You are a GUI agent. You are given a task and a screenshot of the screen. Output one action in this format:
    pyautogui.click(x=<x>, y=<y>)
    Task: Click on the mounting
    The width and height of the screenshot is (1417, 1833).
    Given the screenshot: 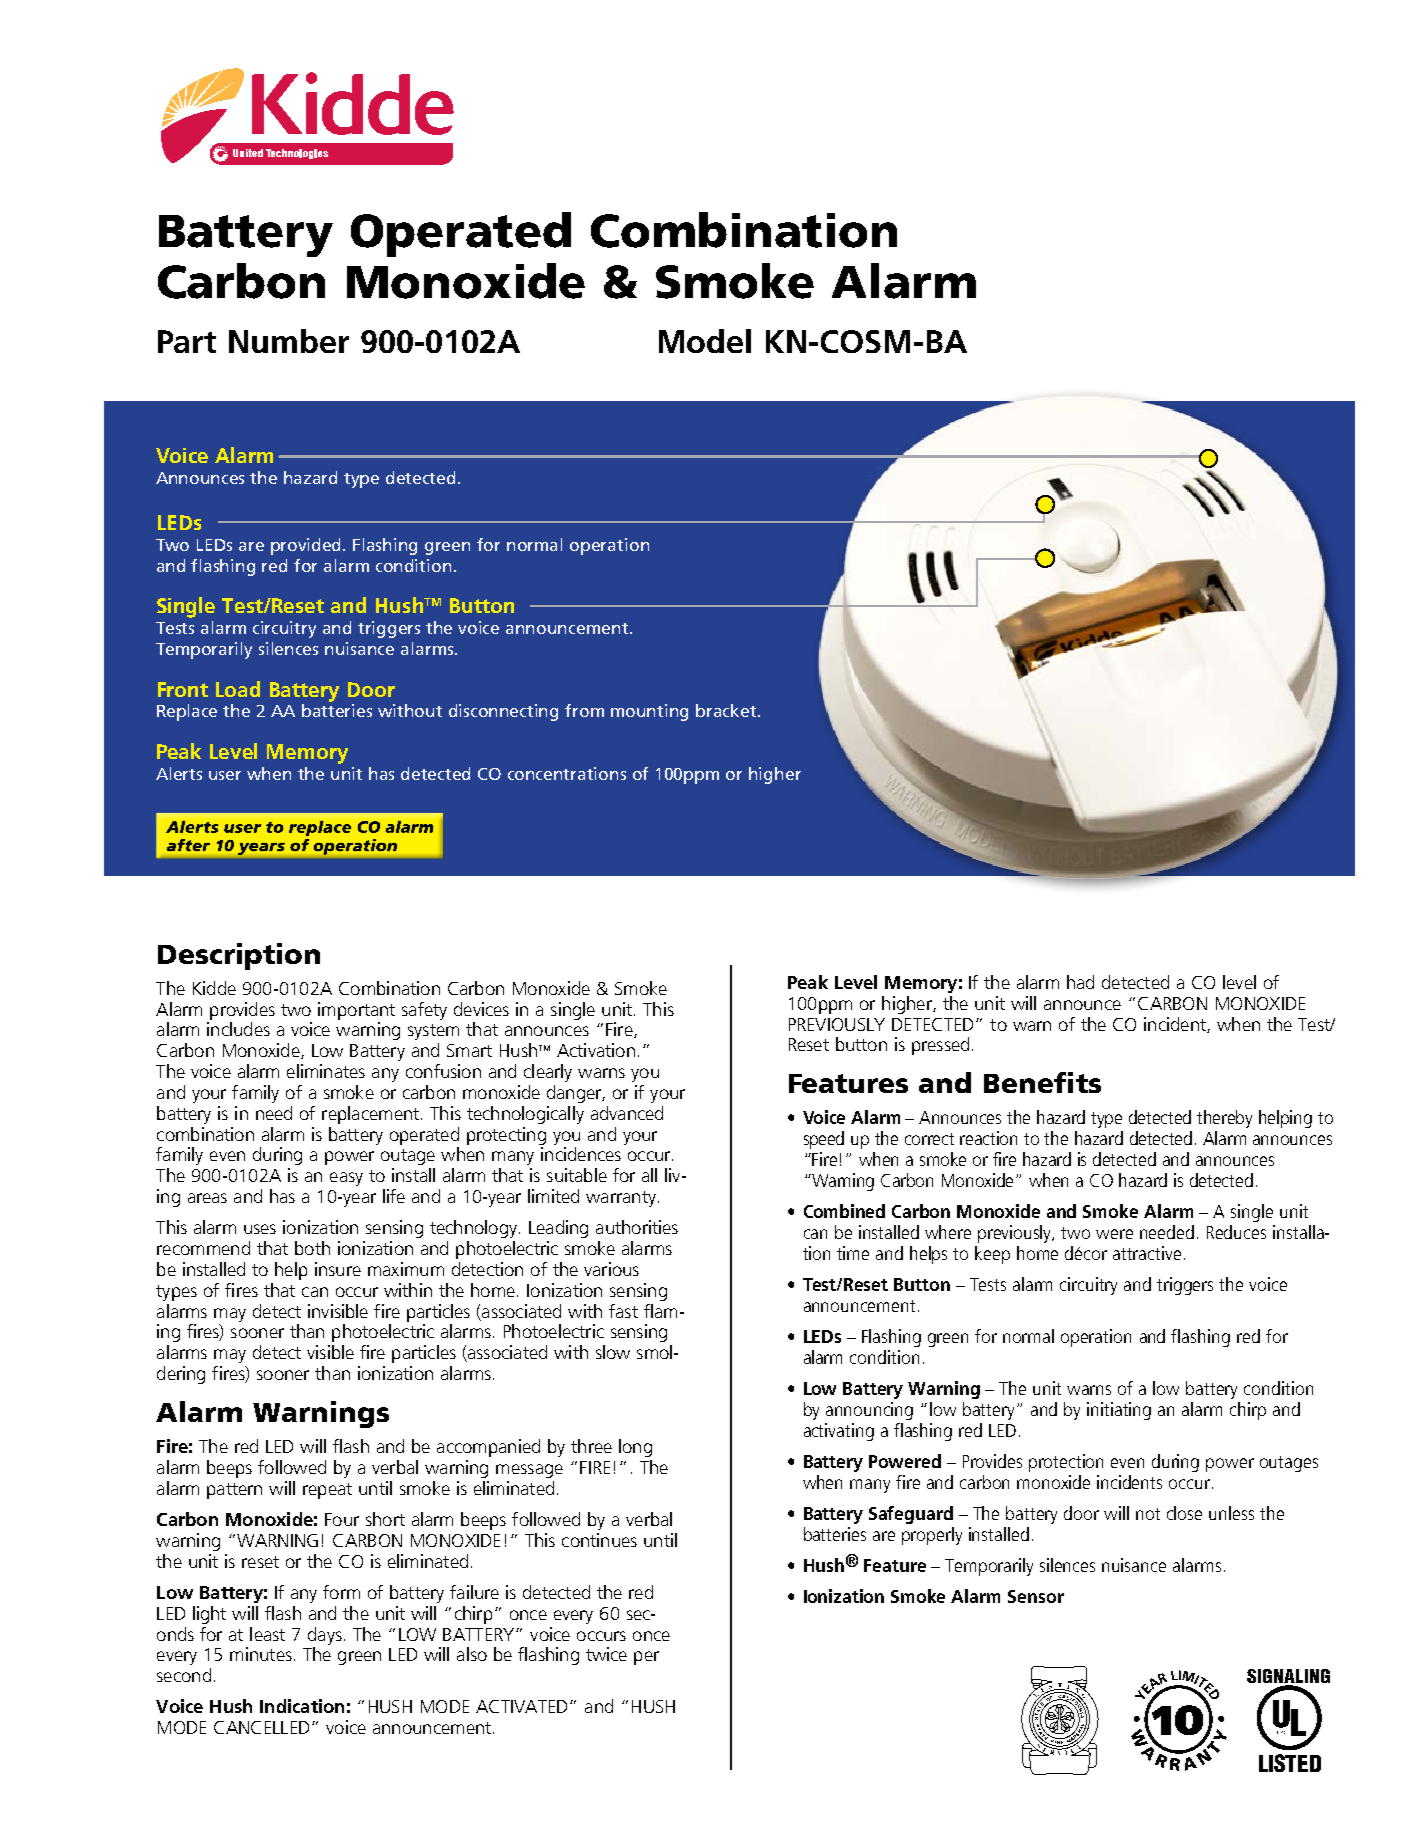 What is the action you would take?
    pyautogui.click(x=649, y=712)
